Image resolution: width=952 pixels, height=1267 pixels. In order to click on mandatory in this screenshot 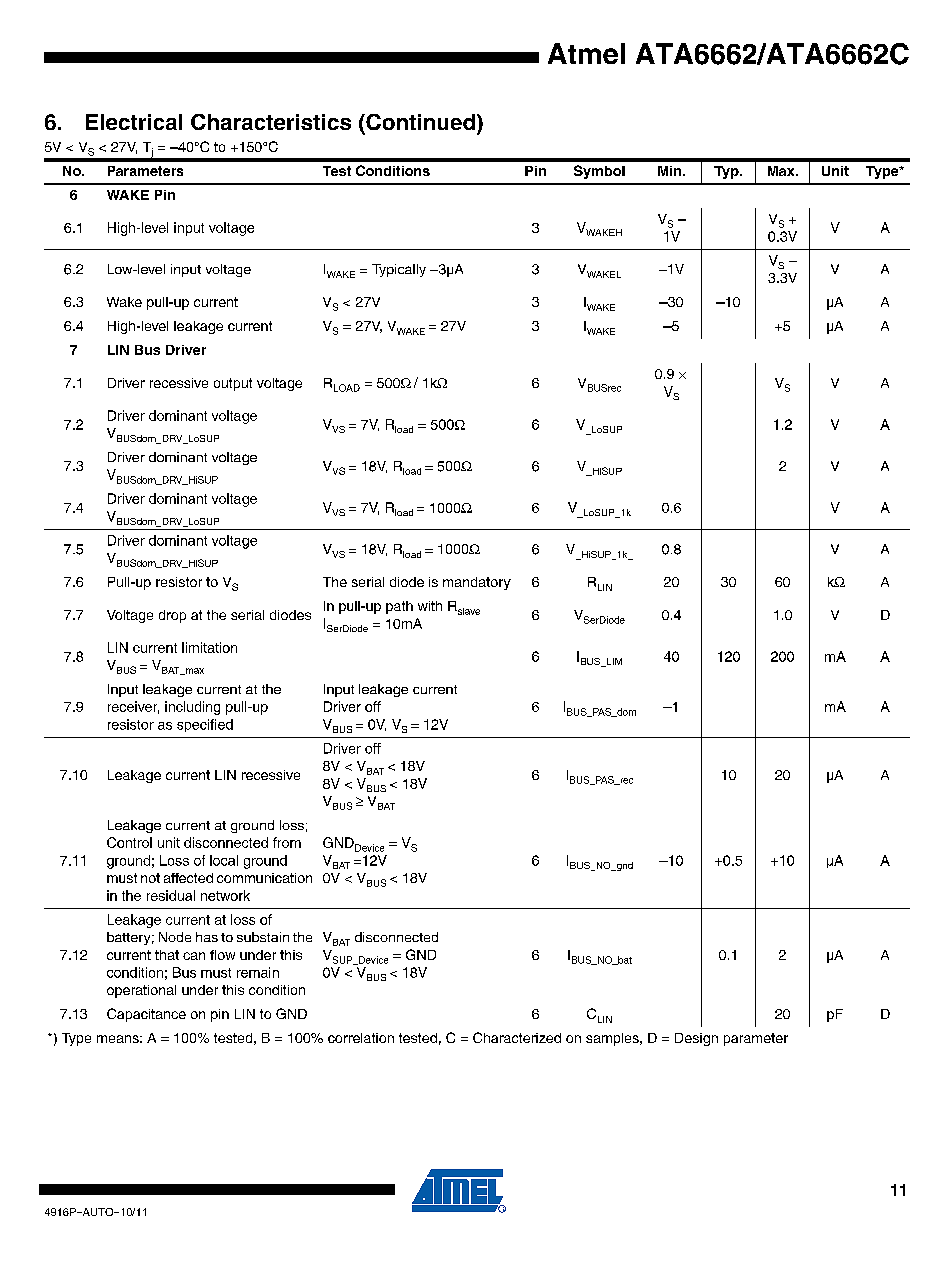, I will do `click(477, 583)`.
